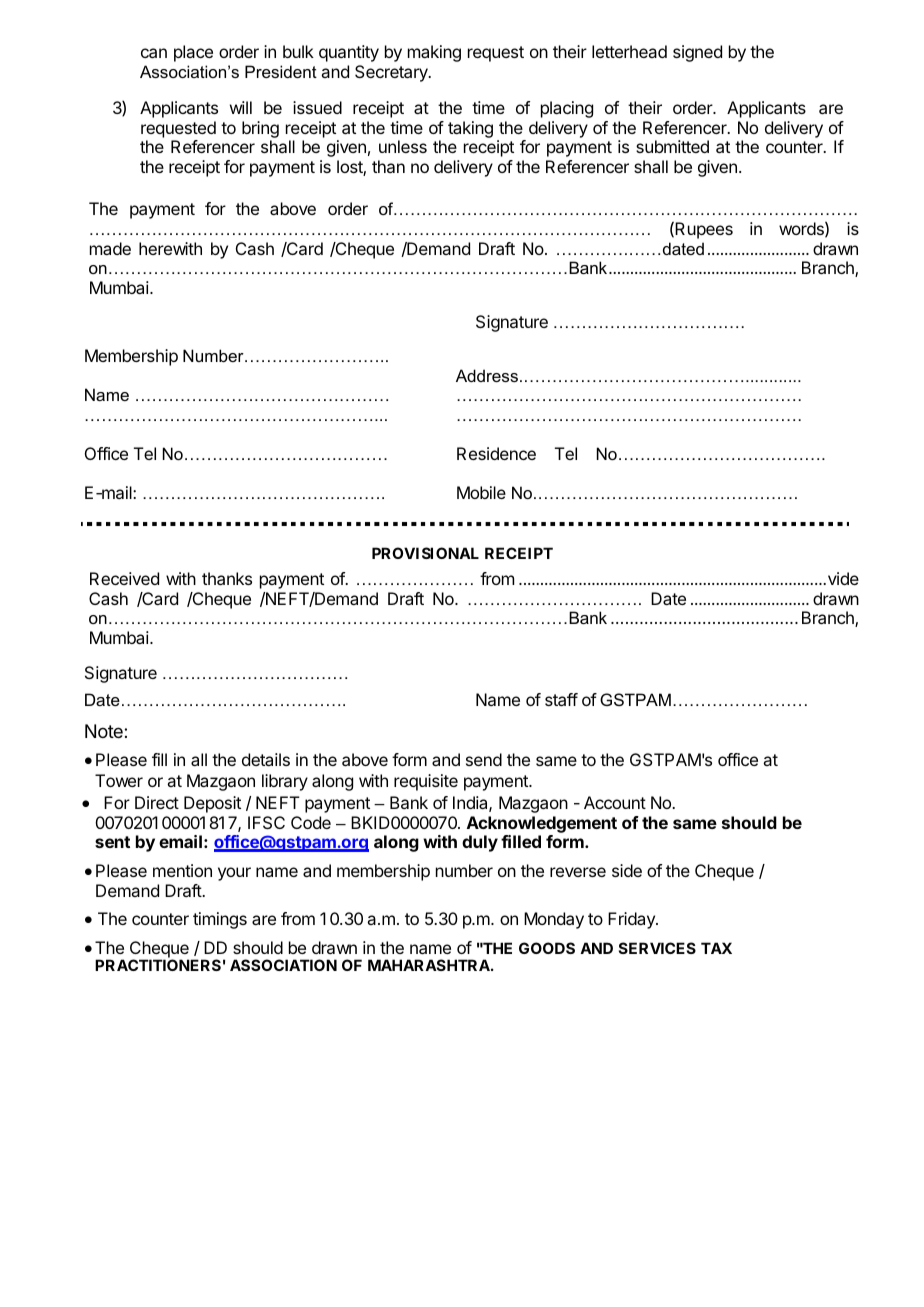 The width and height of the image is (924, 1307). I want to click on SERVICES, so click(657, 948).
